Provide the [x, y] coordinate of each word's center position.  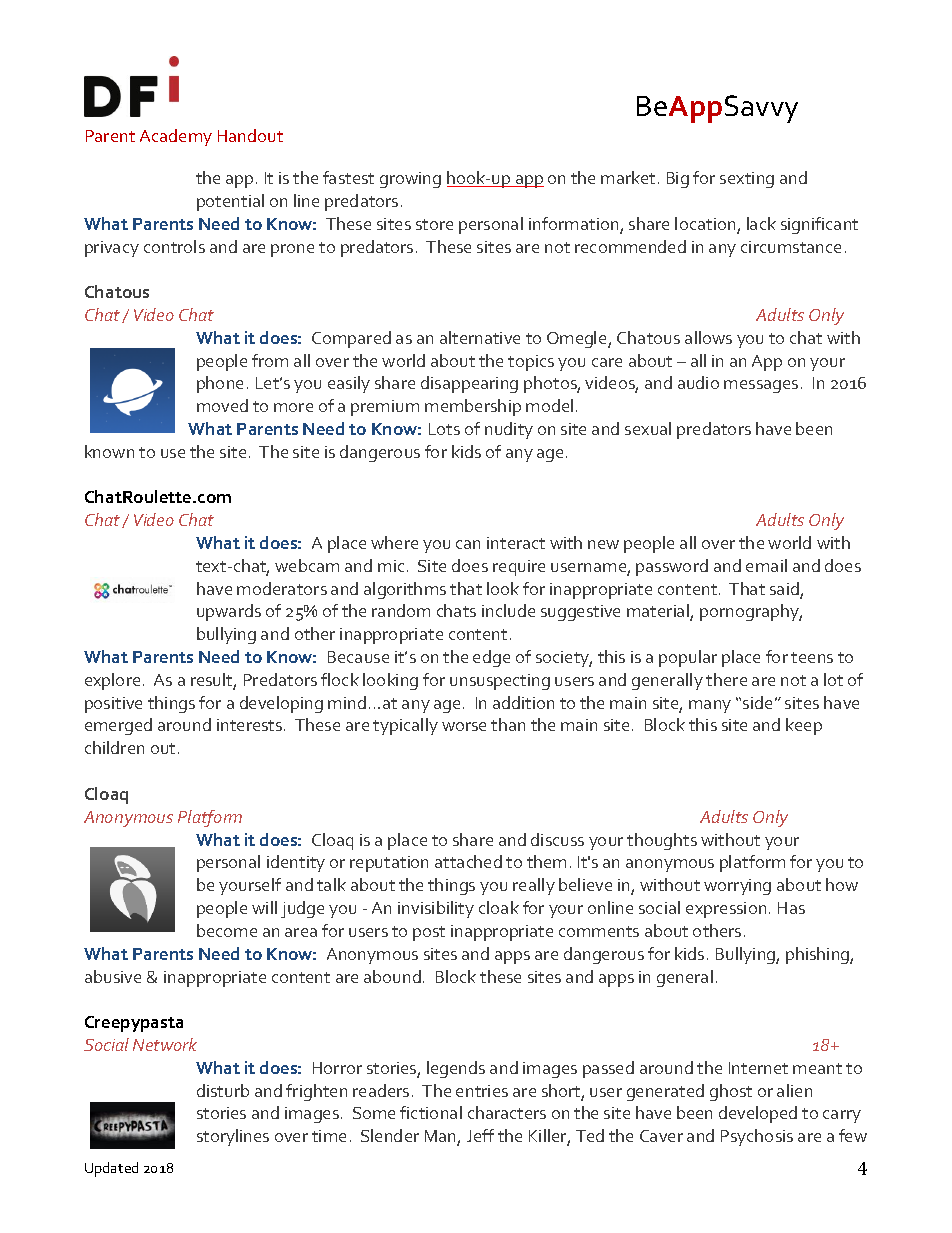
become [227, 930]
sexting [747, 180]
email [766, 565]
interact [516, 543]
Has [791, 908]
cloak [499, 907]
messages [761, 386]
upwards [229, 612]
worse [464, 726]
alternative [480, 337]
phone [220, 384]
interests [251, 725]
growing [410, 180]
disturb [223, 1090]
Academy [176, 137]
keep [804, 726]
